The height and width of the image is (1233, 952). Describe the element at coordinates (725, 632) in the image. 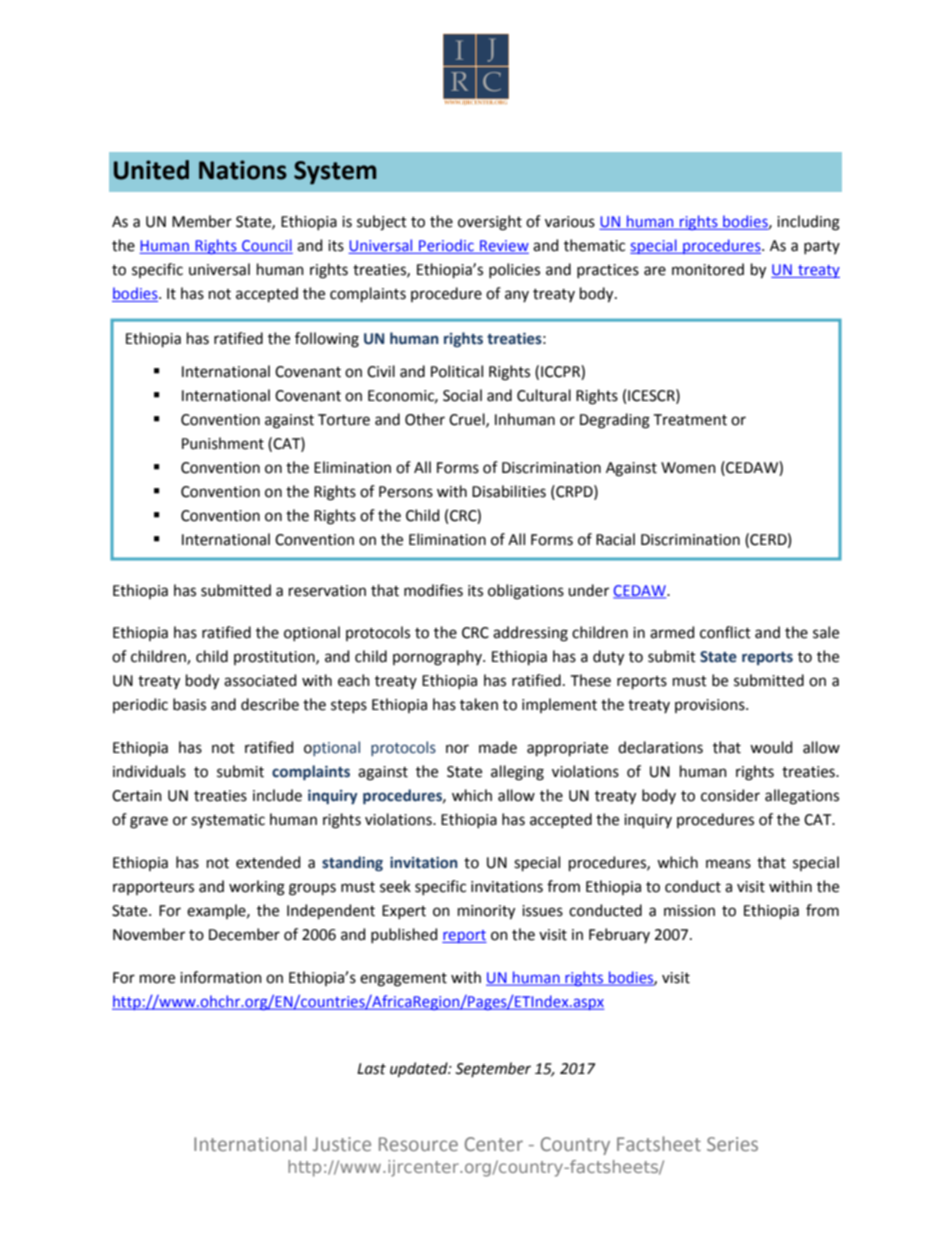

I see `conflict` at that location.
